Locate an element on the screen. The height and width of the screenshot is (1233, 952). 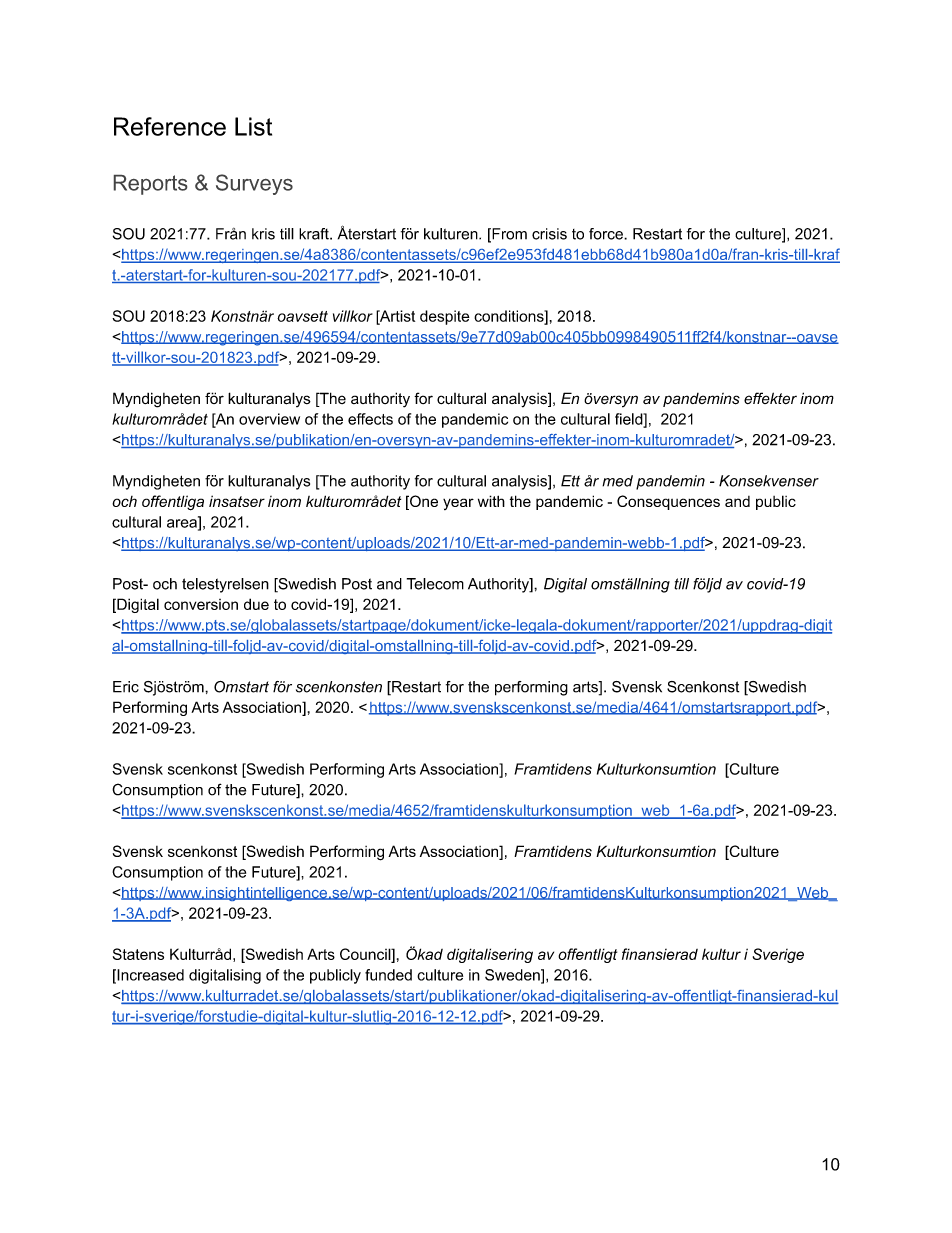
List is located at coordinates (253, 126).
